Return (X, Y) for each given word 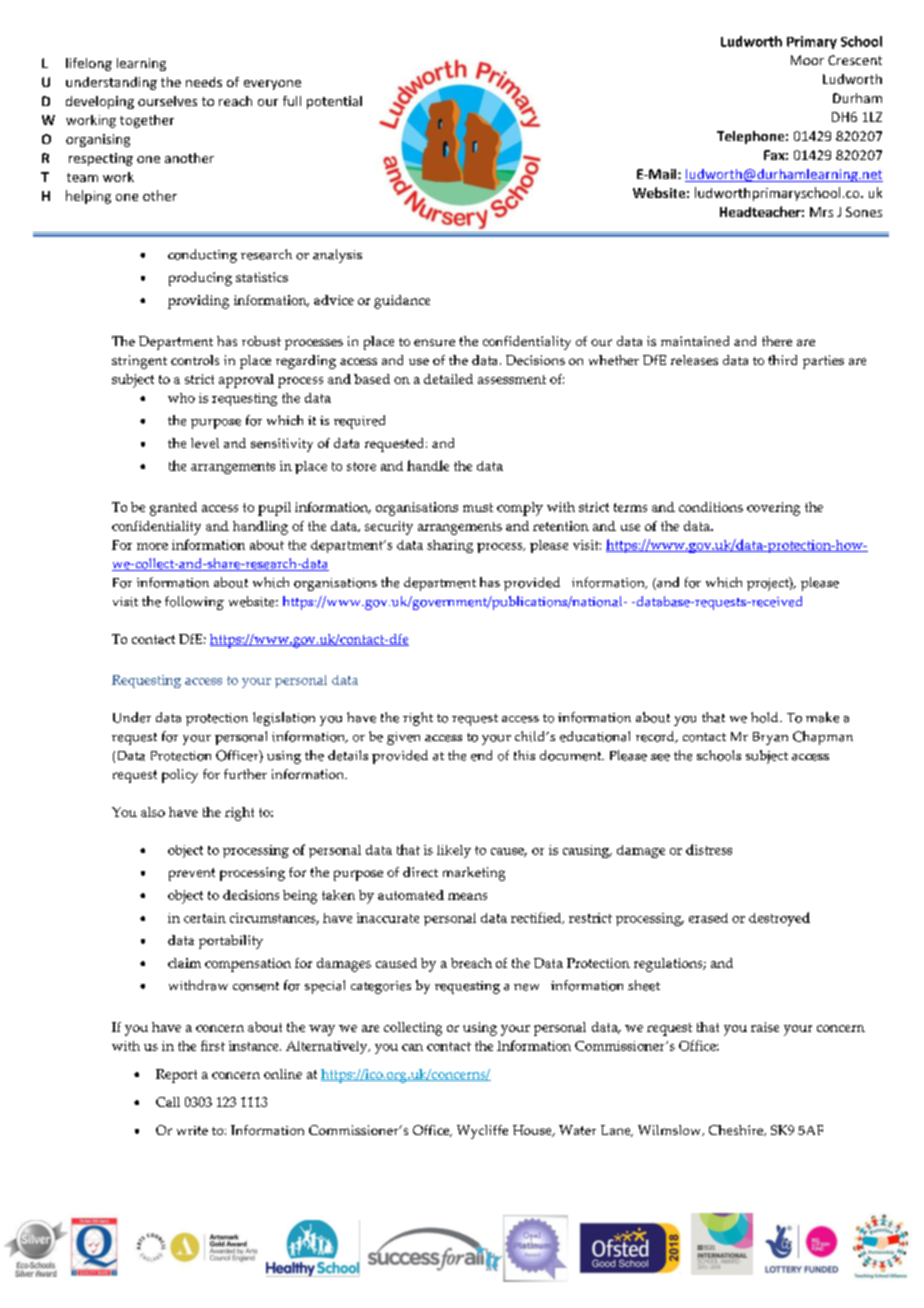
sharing (450, 546)
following (194, 603)
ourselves (167, 101)
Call (168, 1102)
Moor (807, 60)
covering (773, 509)
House (533, 1131)
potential (334, 102)
